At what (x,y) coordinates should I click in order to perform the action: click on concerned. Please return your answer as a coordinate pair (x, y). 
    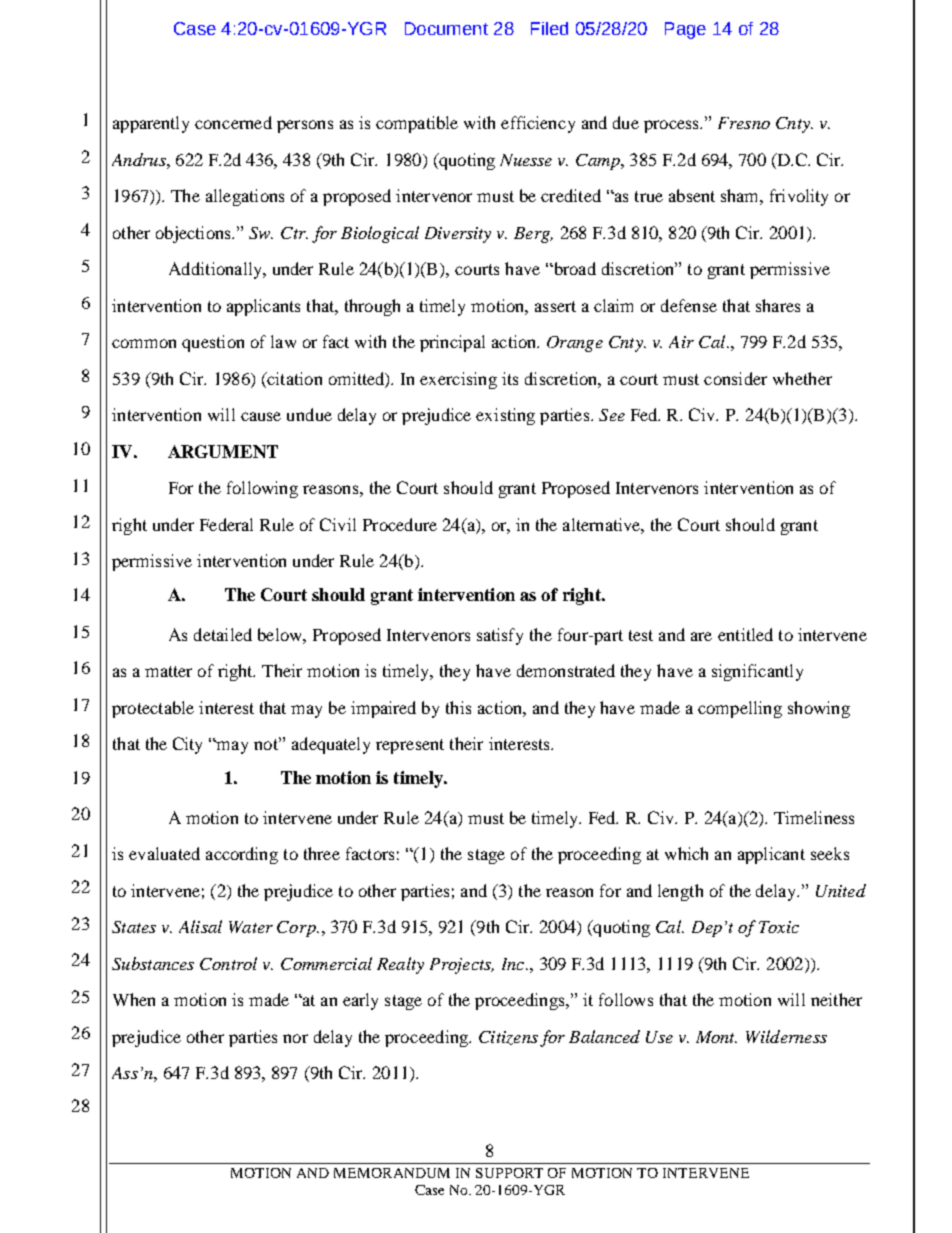
    Looking at the image, I should click on (233, 122).
